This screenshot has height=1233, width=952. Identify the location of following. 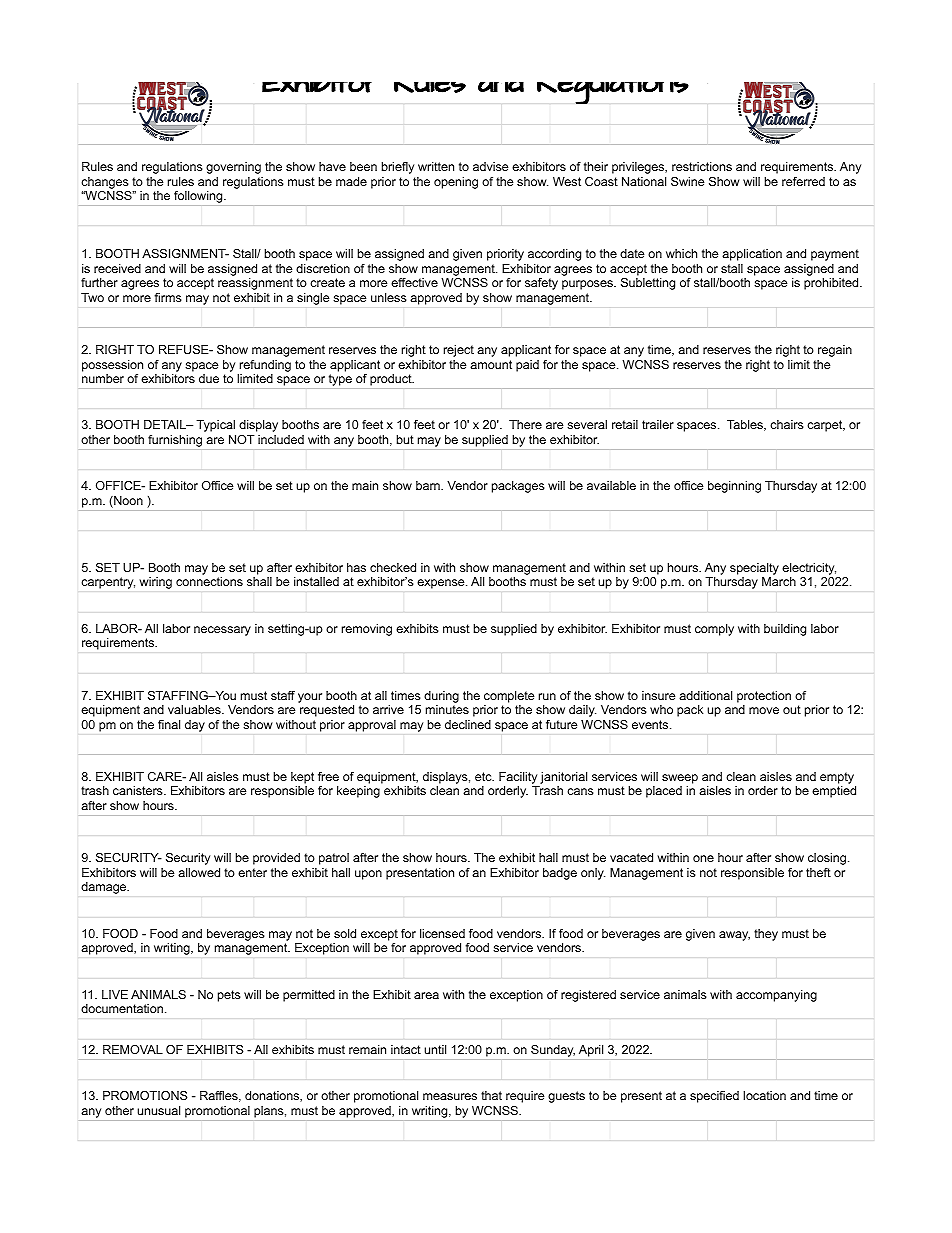
(199, 197).
